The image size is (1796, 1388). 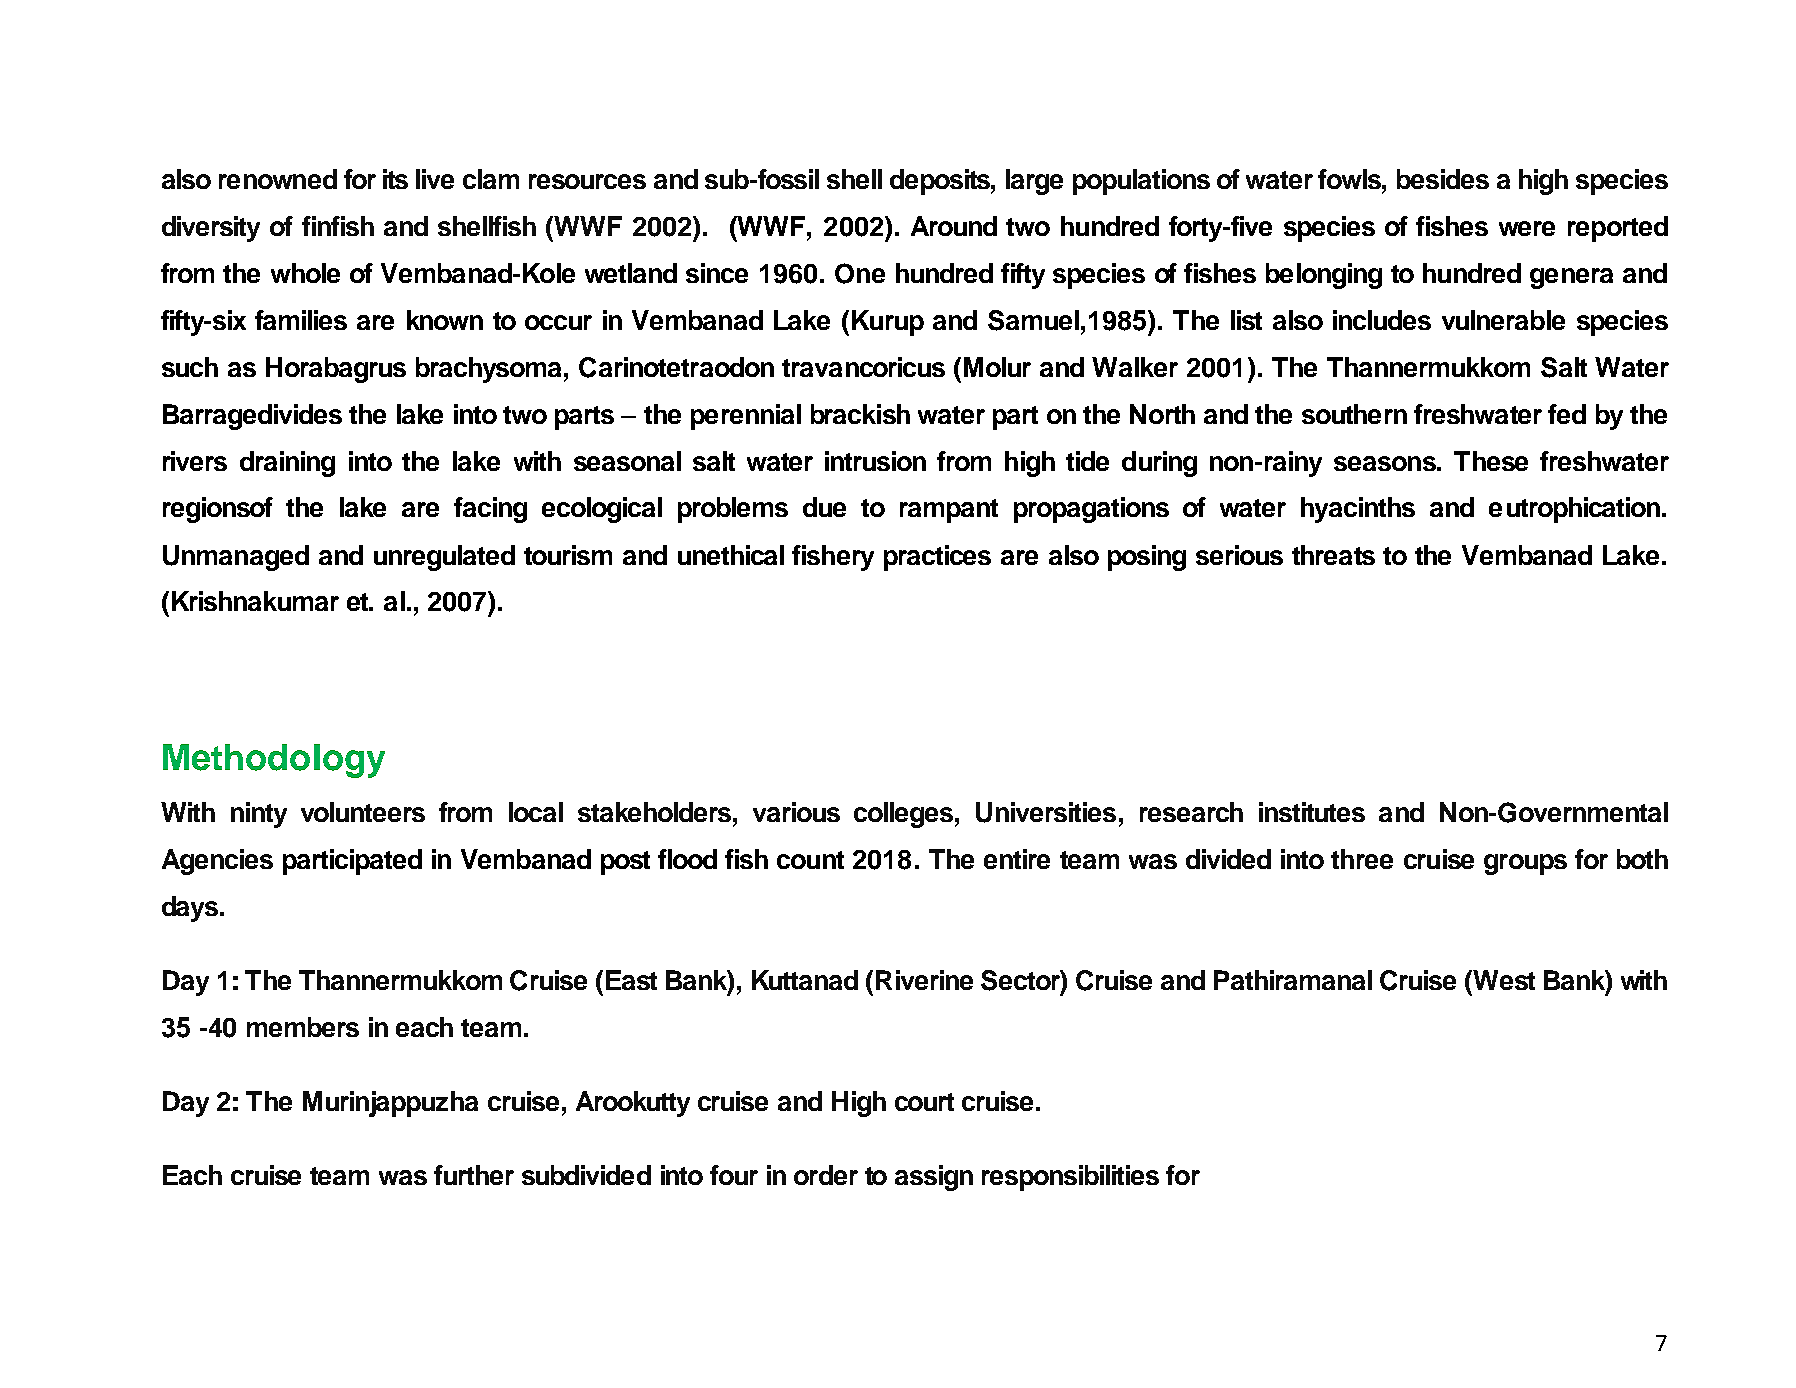 What do you see at coordinates (1333, 555) in the document?
I see `threats` at bounding box center [1333, 555].
